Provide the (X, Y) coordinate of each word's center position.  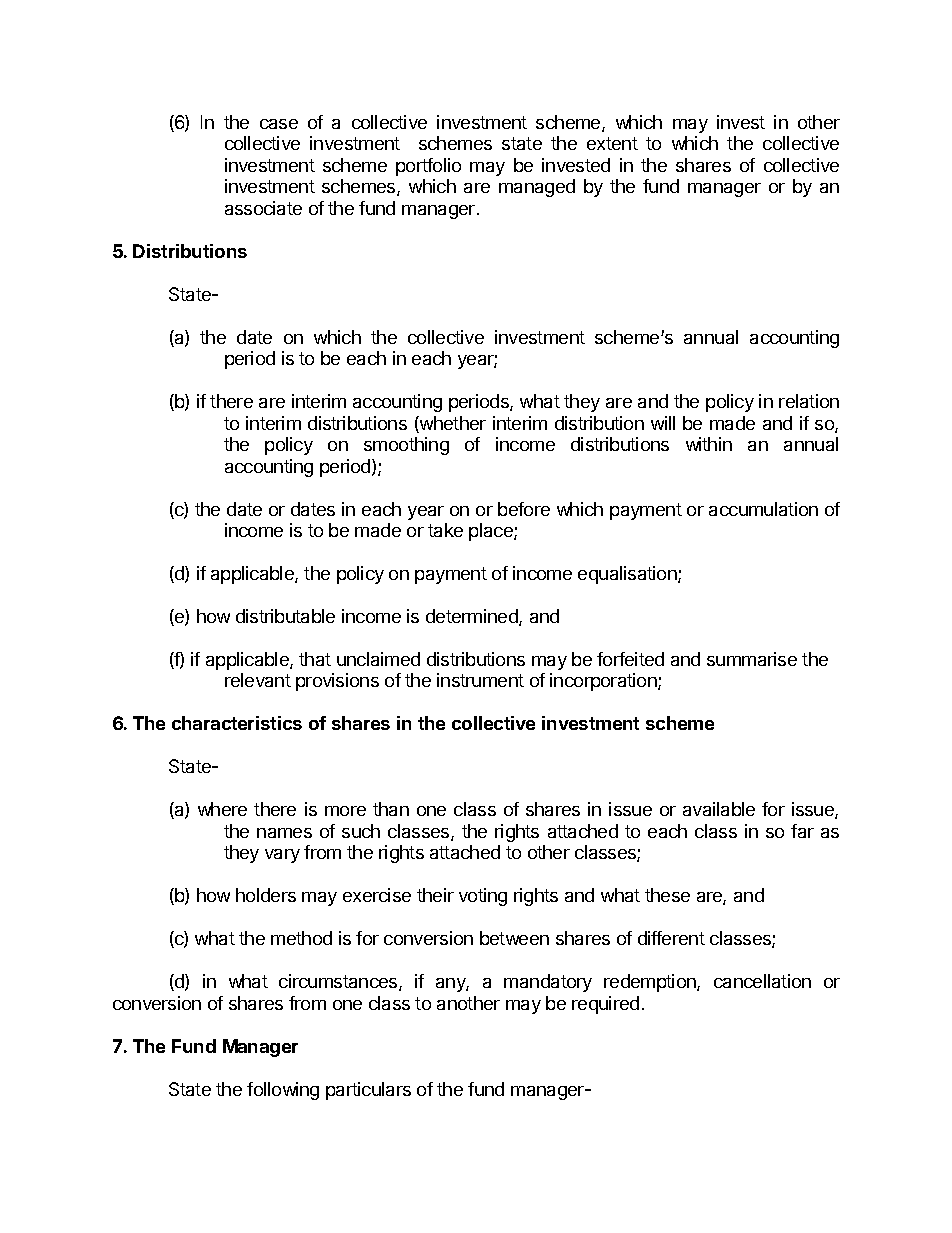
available (719, 809)
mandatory (548, 983)
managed (537, 188)
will (663, 423)
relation (809, 401)
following (283, 1091)
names (284, 833)
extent (612, 143)
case (279, 124)
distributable (285, 616)
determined (473, 617)
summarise (752, 659)
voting (483, 897)
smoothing (406, 446)
